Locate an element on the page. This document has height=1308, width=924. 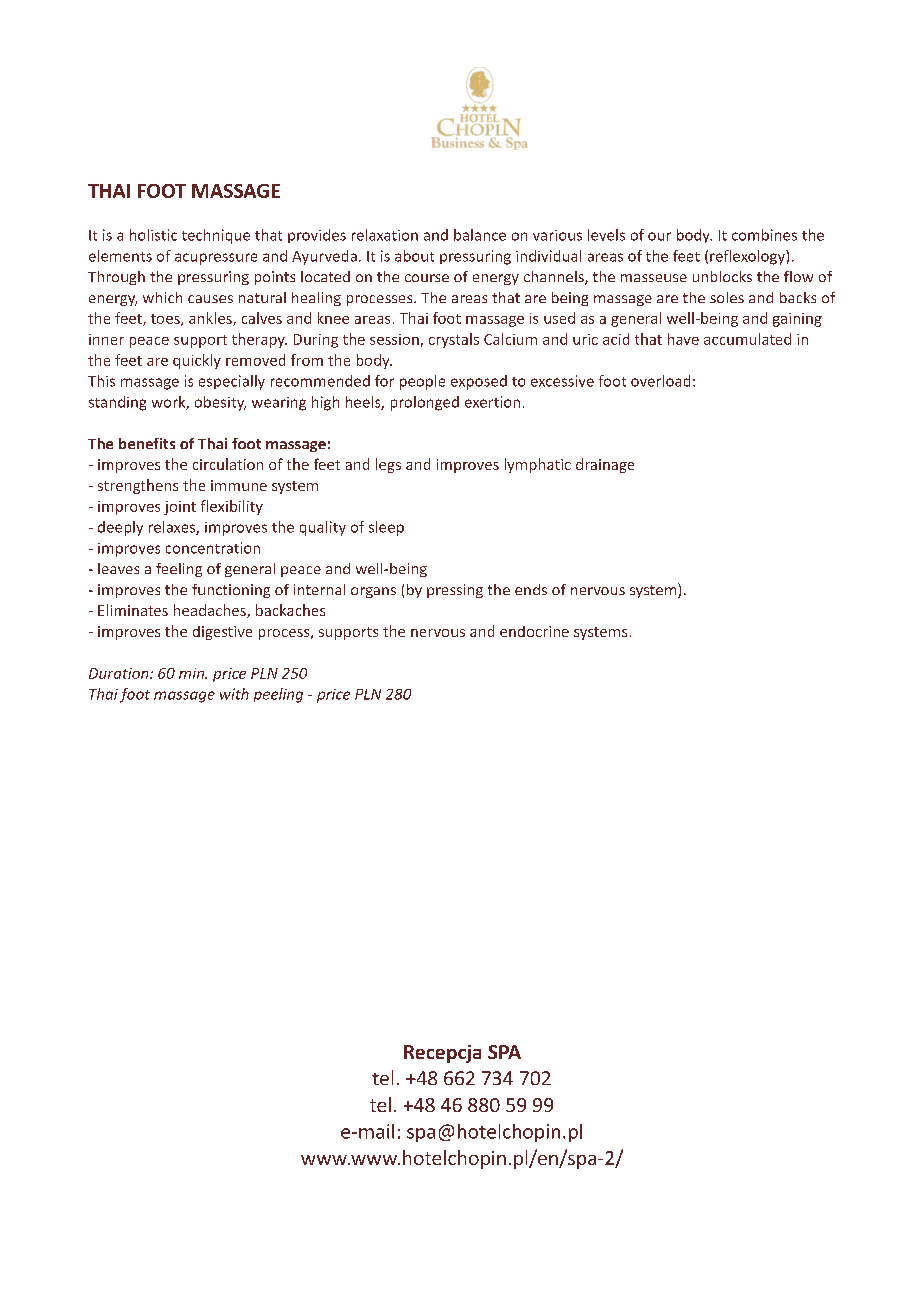
reflexology is located at coordinates (748, 257).
